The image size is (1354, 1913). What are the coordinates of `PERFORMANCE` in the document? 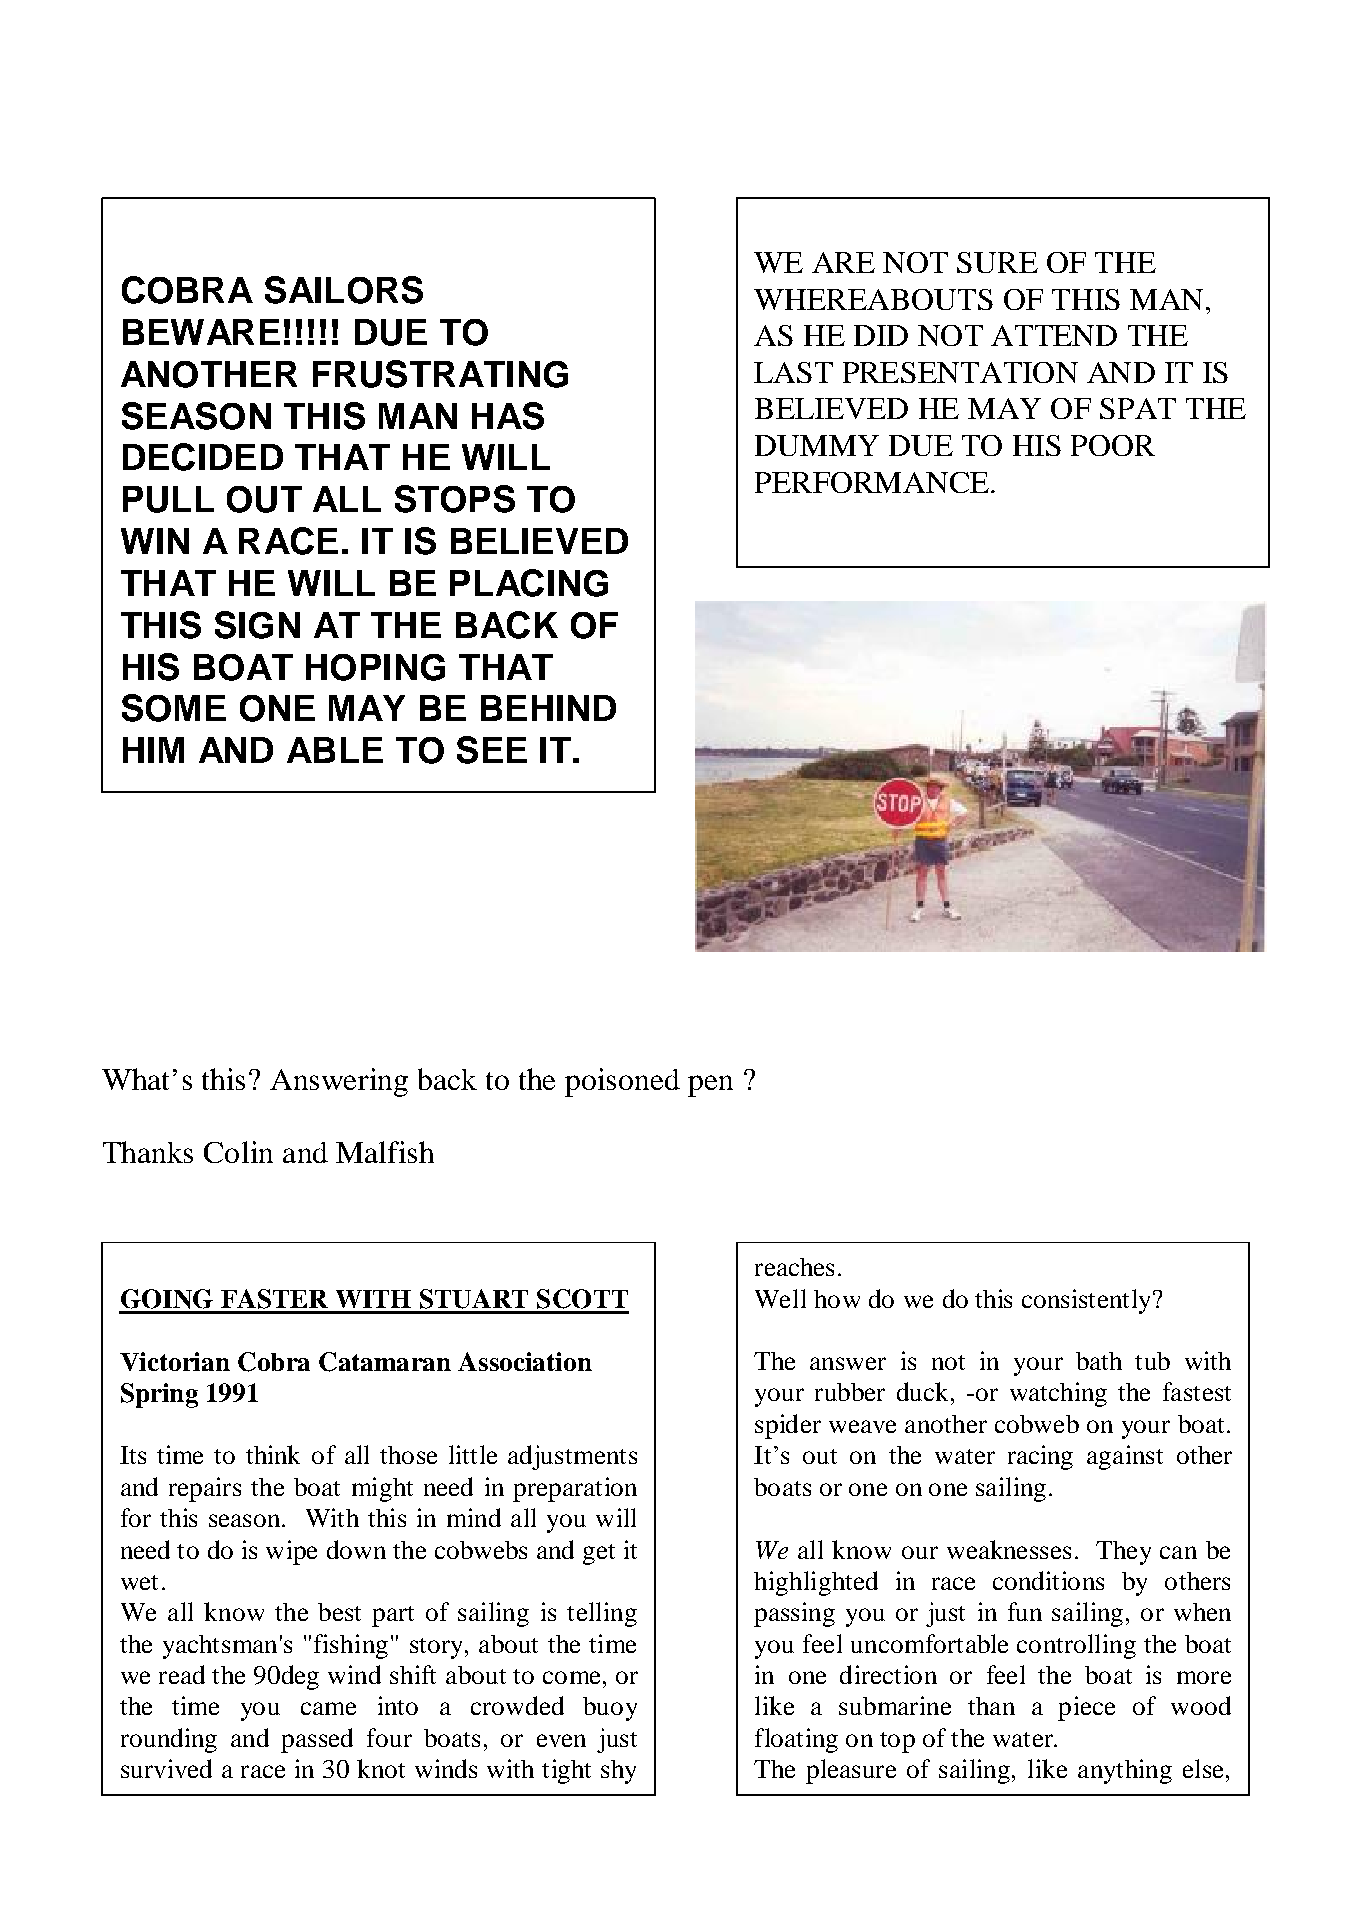 It's located at (872, 482).
